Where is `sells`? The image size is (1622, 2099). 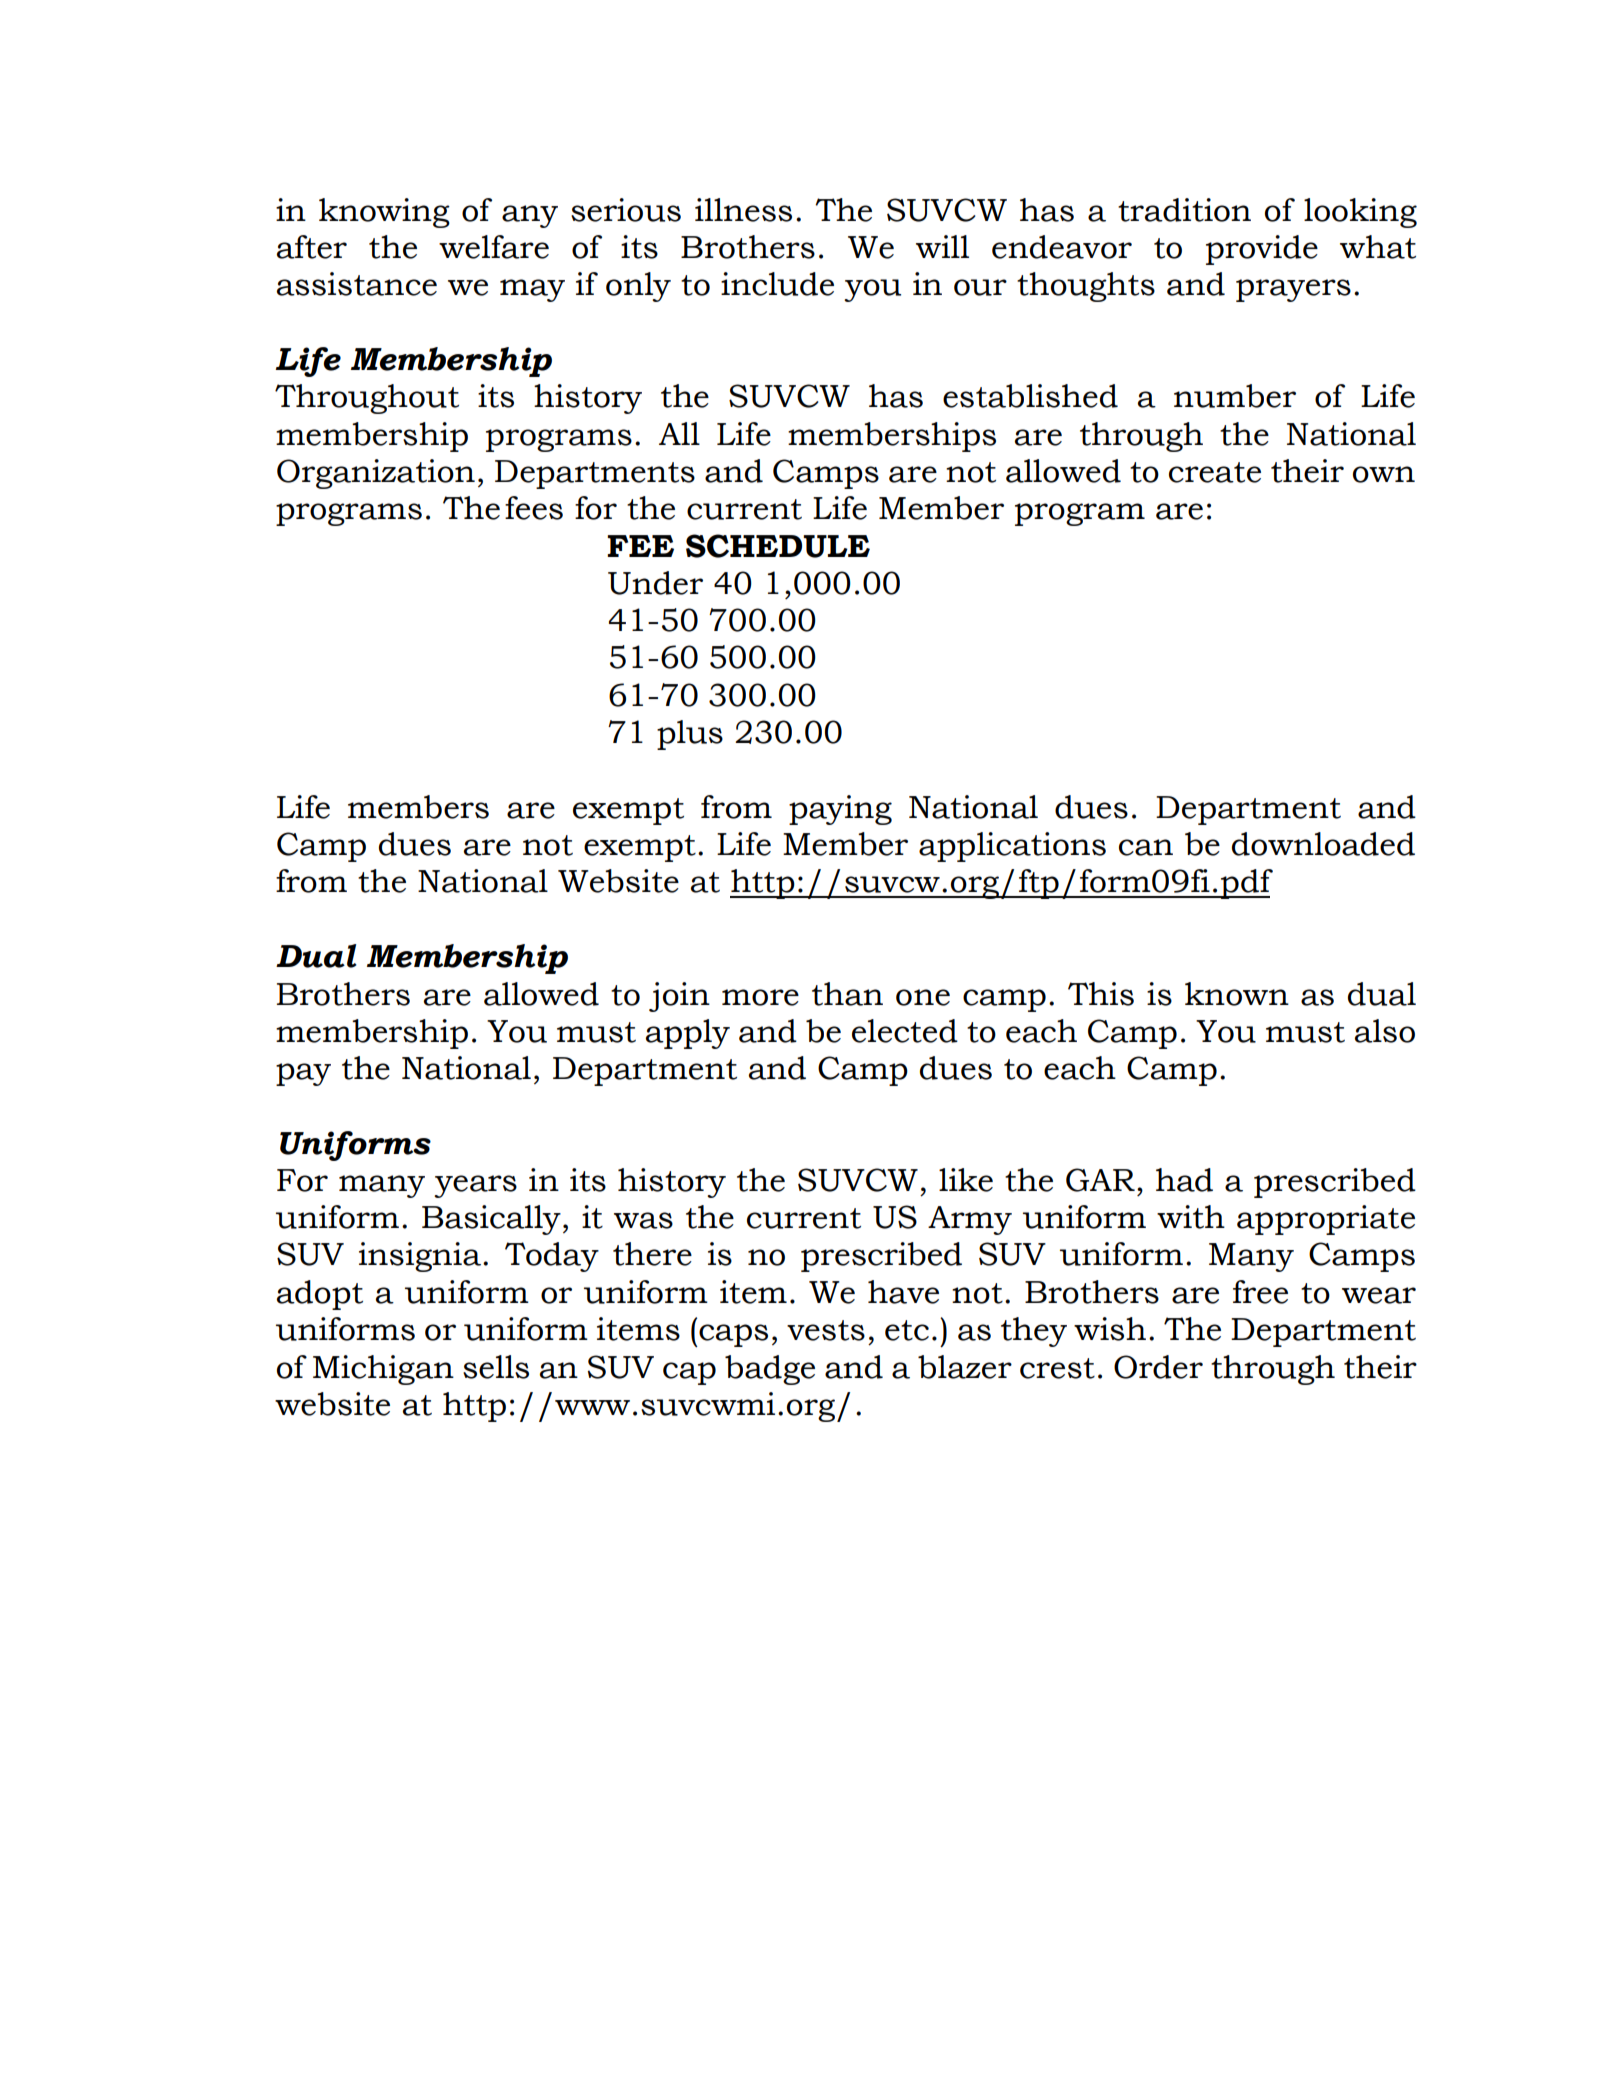 sells is located at coordinates (496, 1367).
